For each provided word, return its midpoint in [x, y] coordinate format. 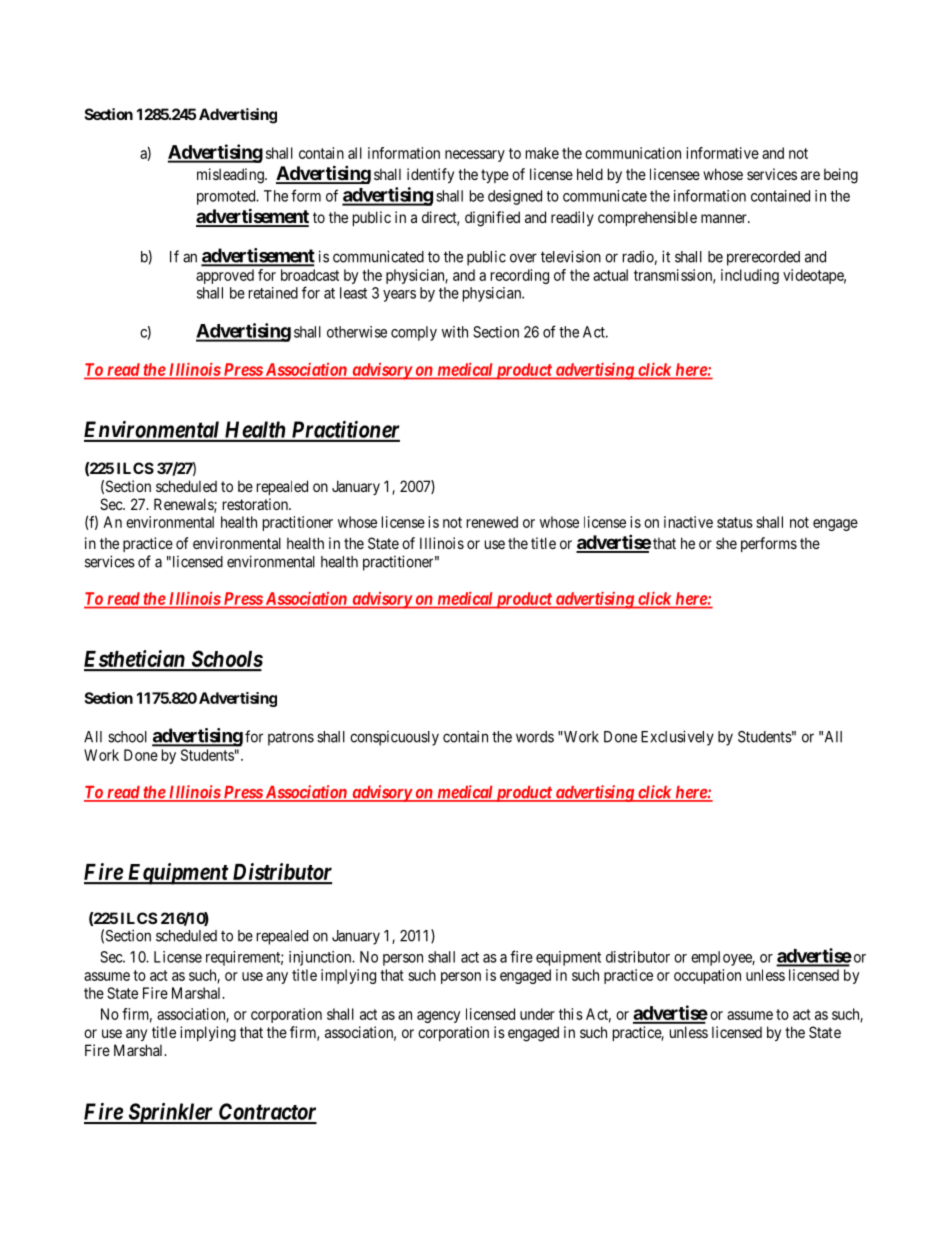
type [495, 176]
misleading [231, 176]
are [810, 175]
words [535, 737]
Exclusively [677, 738]
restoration [256, 504]
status [735, 522]
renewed [492, 522]
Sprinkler [170, 1113]
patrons [291, 739]
